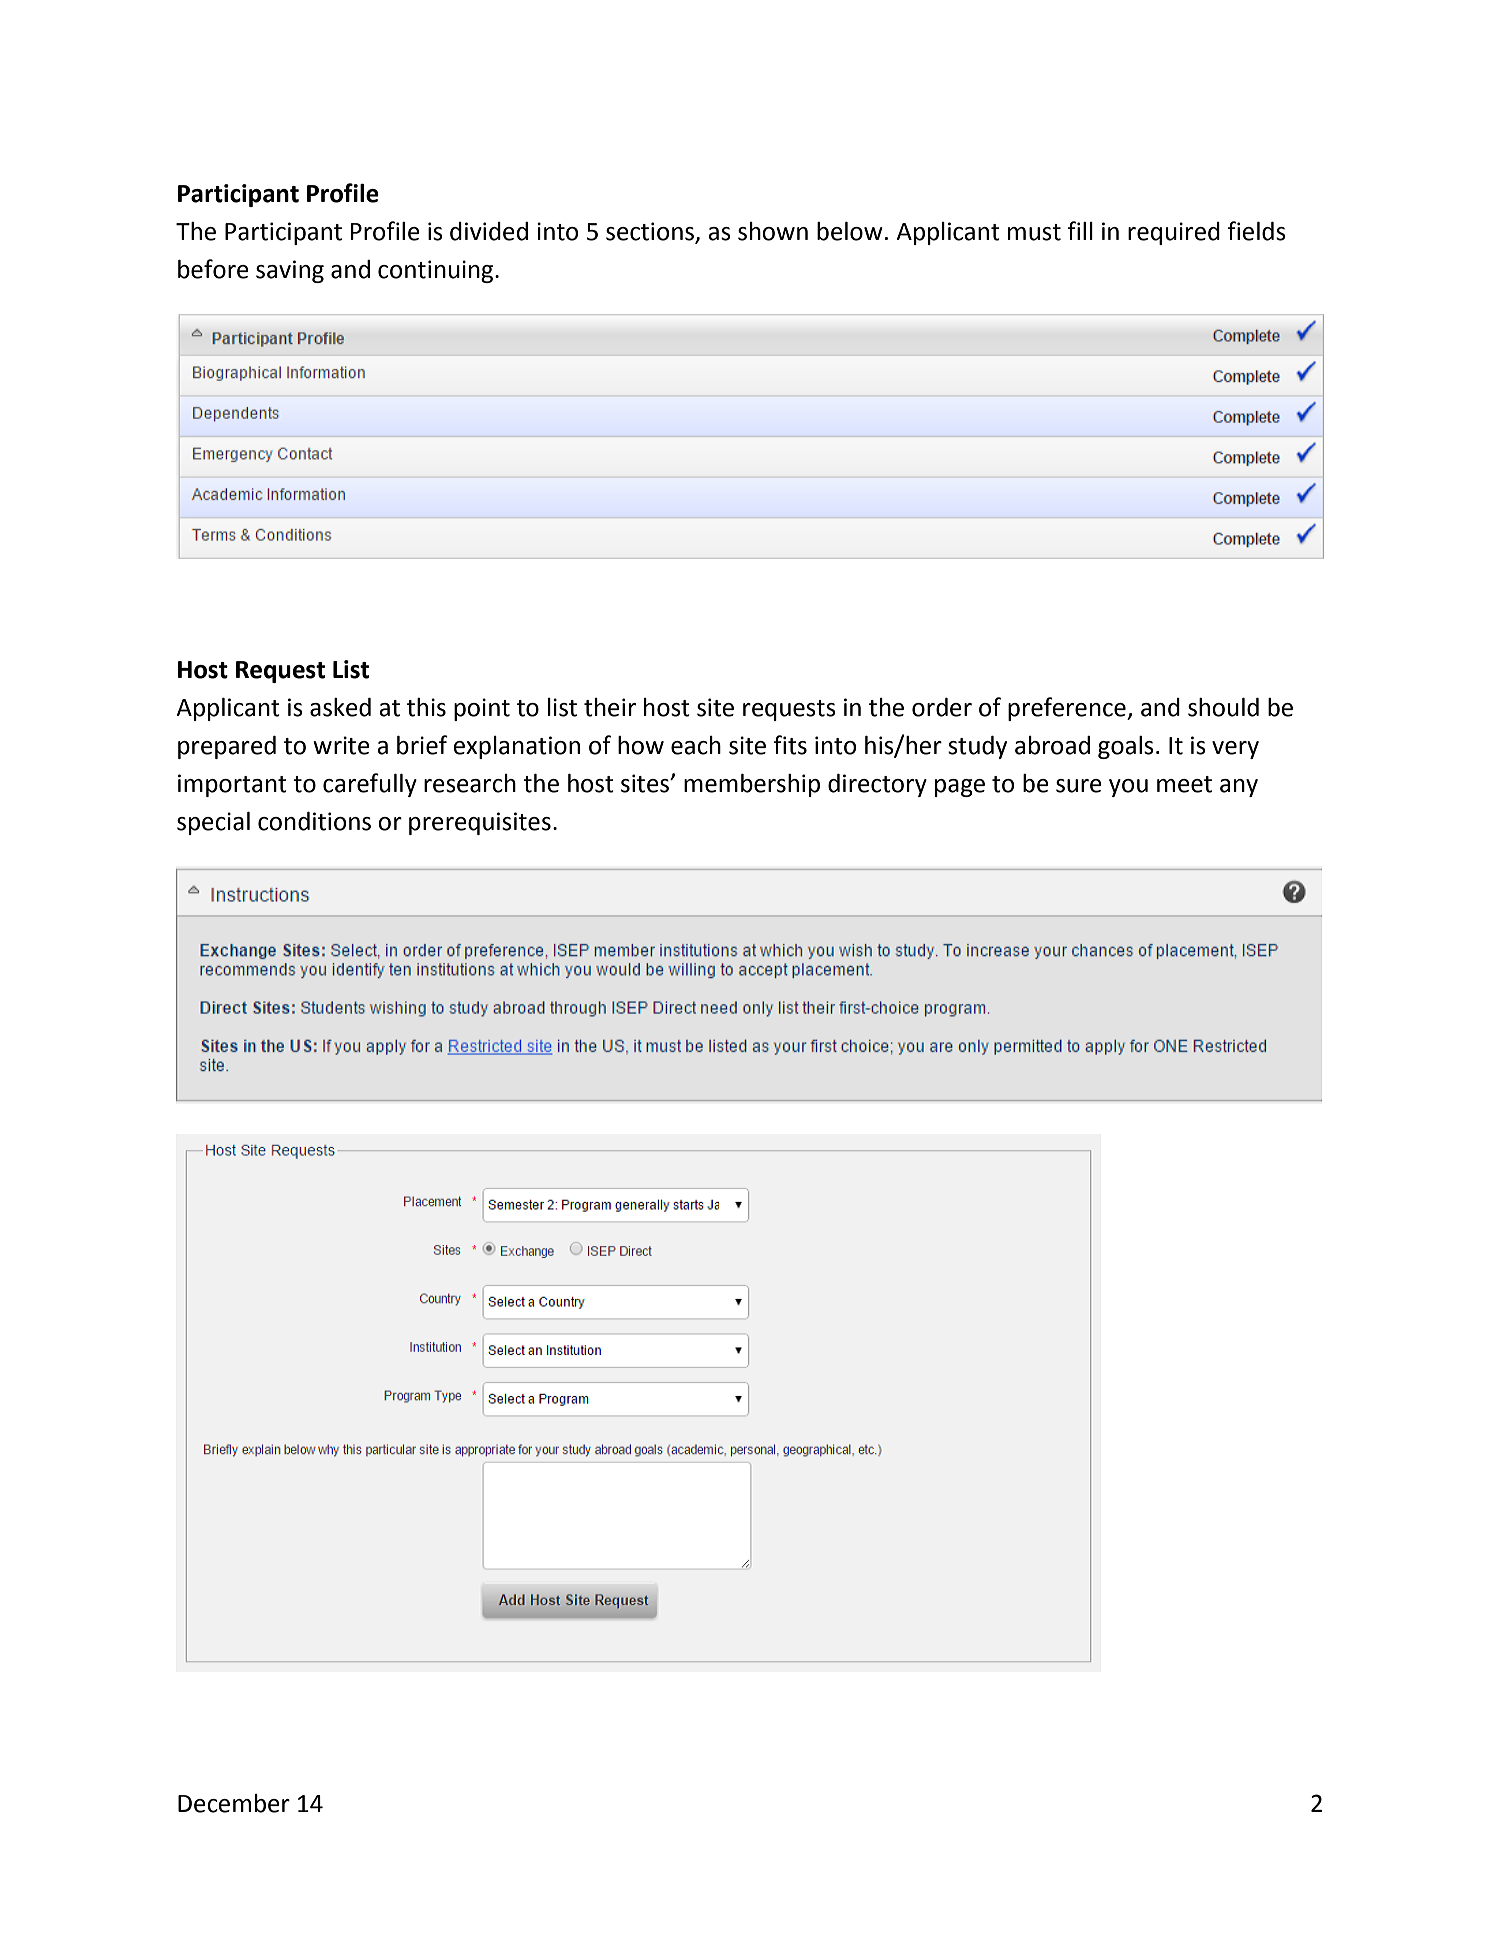 This page has height=1941, width=1500. Describe the element at coordinates (1174, 233) in the page. I see `required` at that location.
